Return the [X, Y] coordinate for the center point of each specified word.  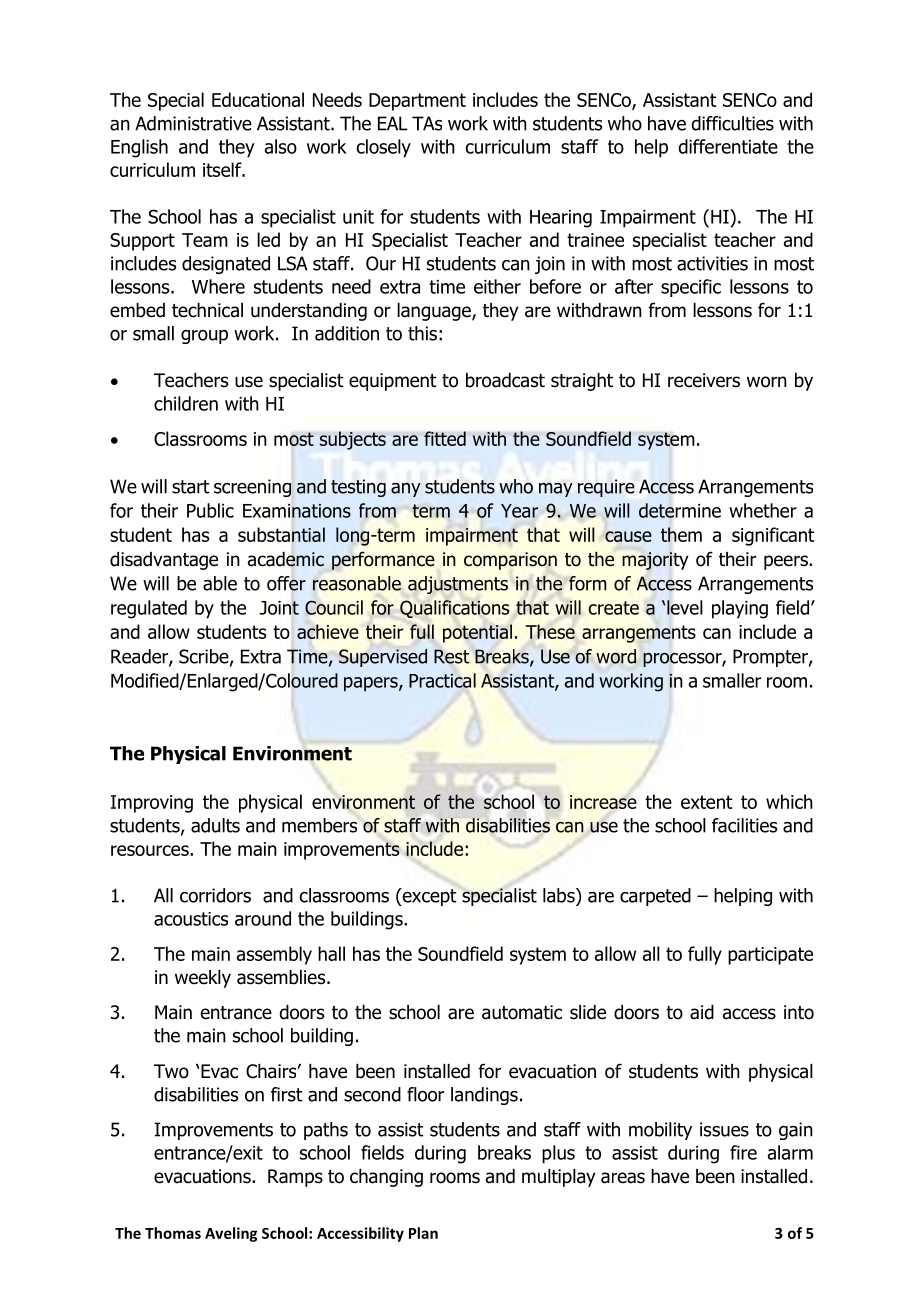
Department [417, 102]
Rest [452, 656]
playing [740, 609]
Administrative [193, 123]
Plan [423, 1233]
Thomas [173, 1233]
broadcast [505, 380]
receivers [704, 380]
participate [770, 956]
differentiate [728, 146]
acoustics [191, 919]
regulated [149, 609]
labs [560, 895]
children [186, 403]
